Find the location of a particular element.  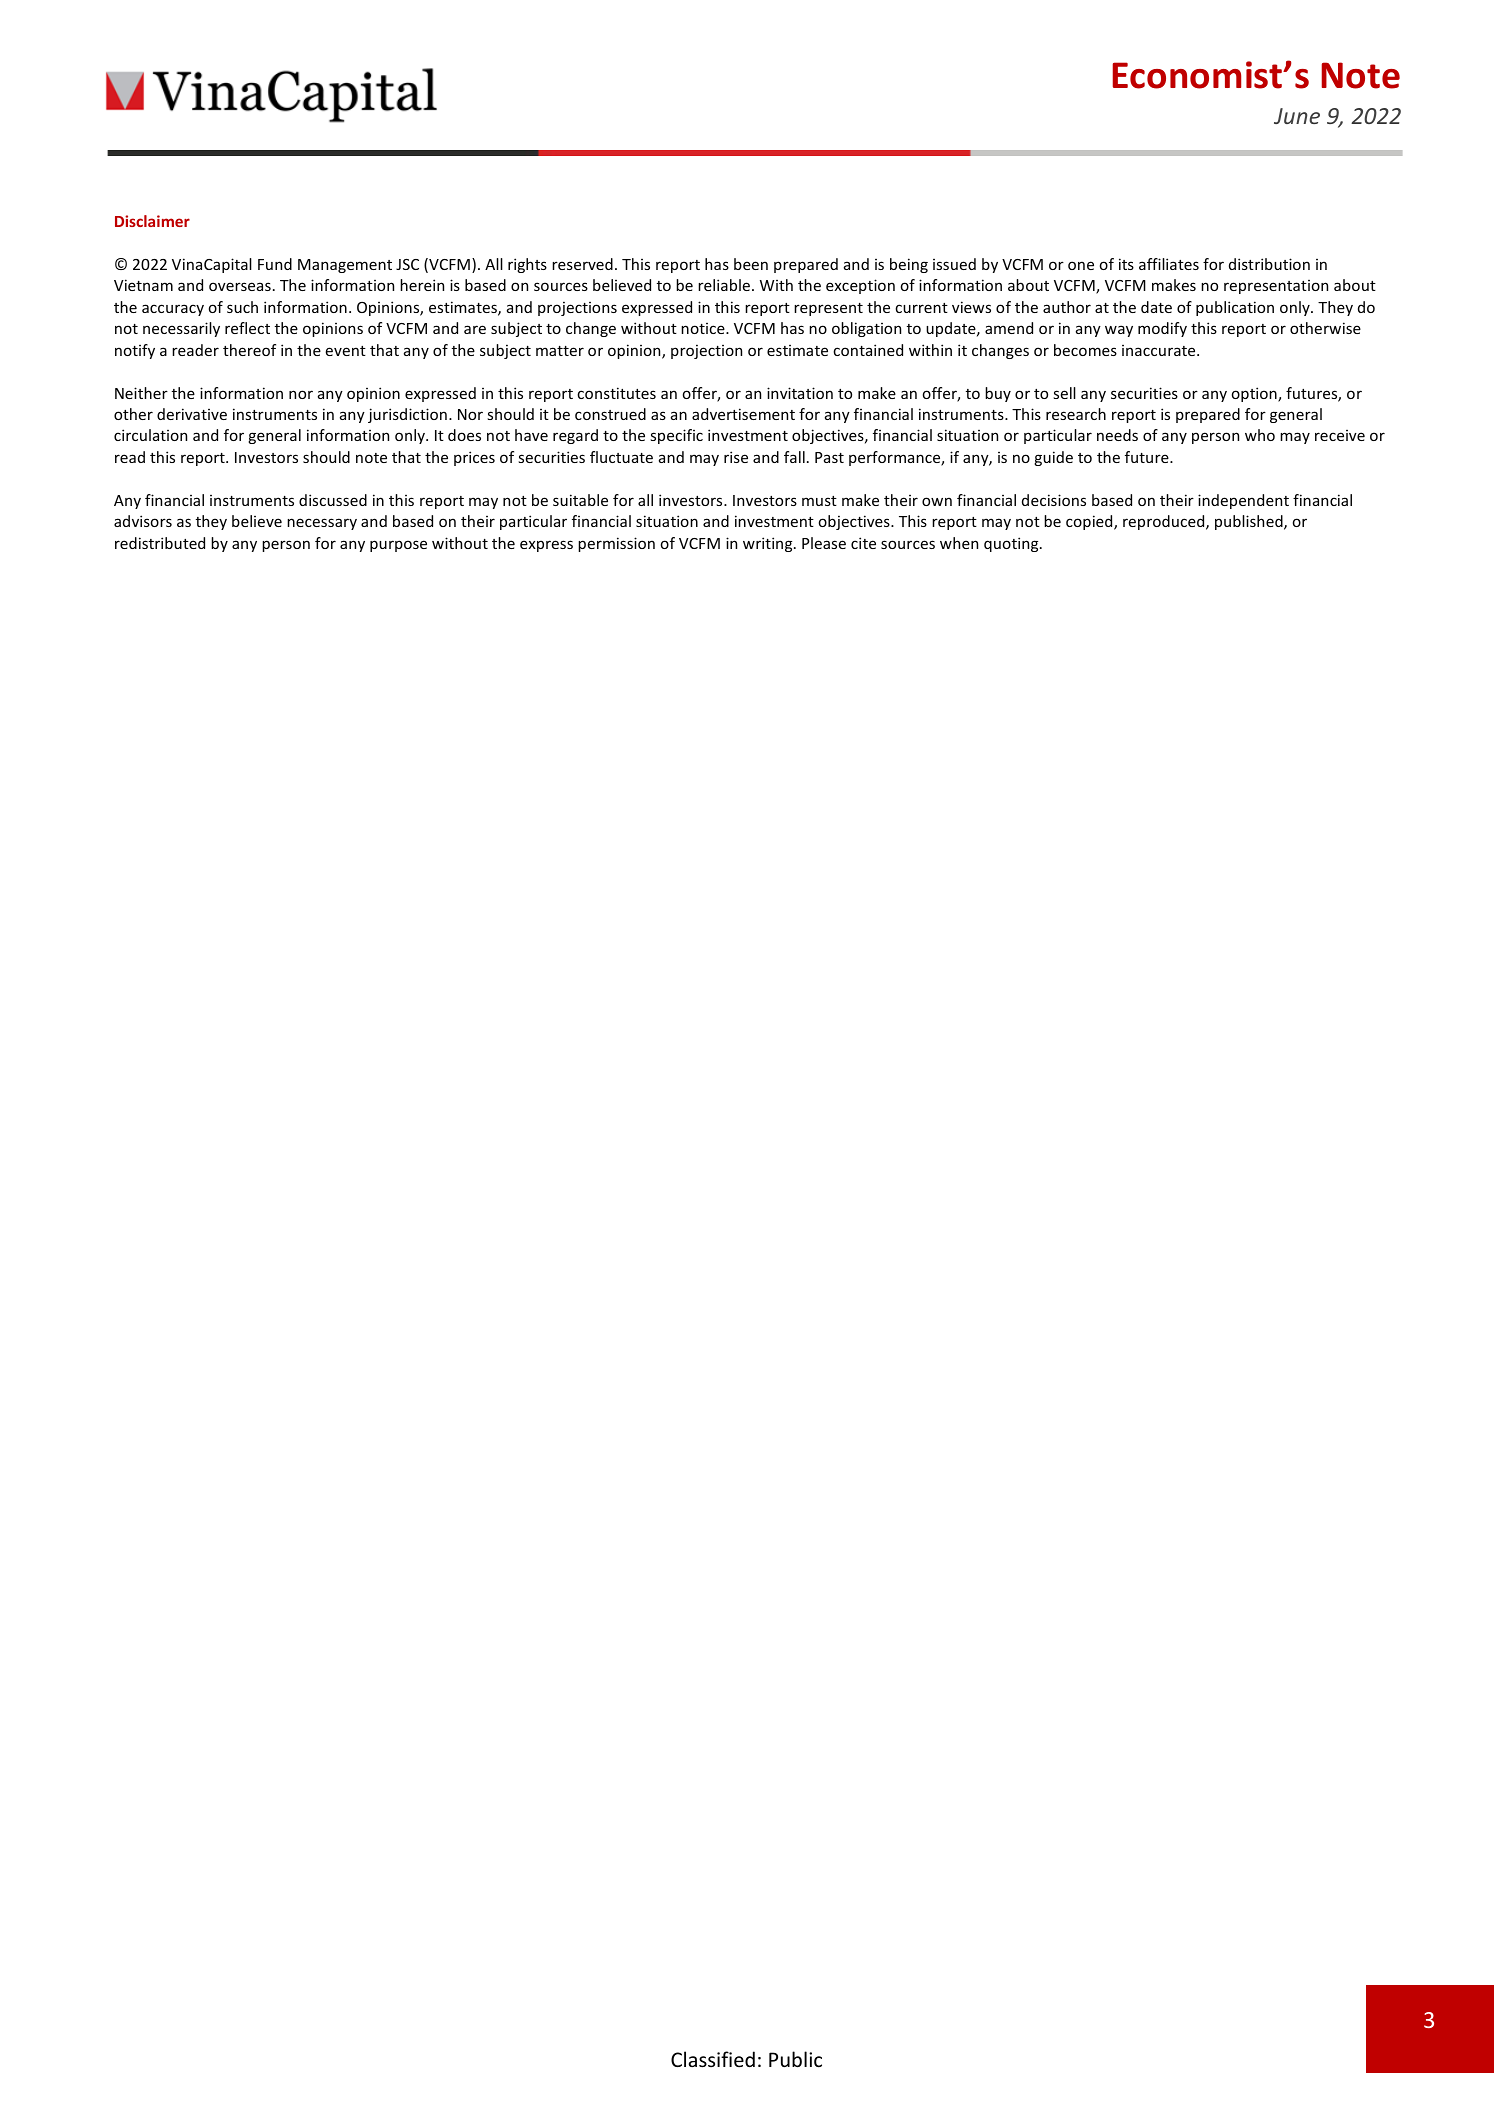

quoting is located at coordinates (1012, 544).
